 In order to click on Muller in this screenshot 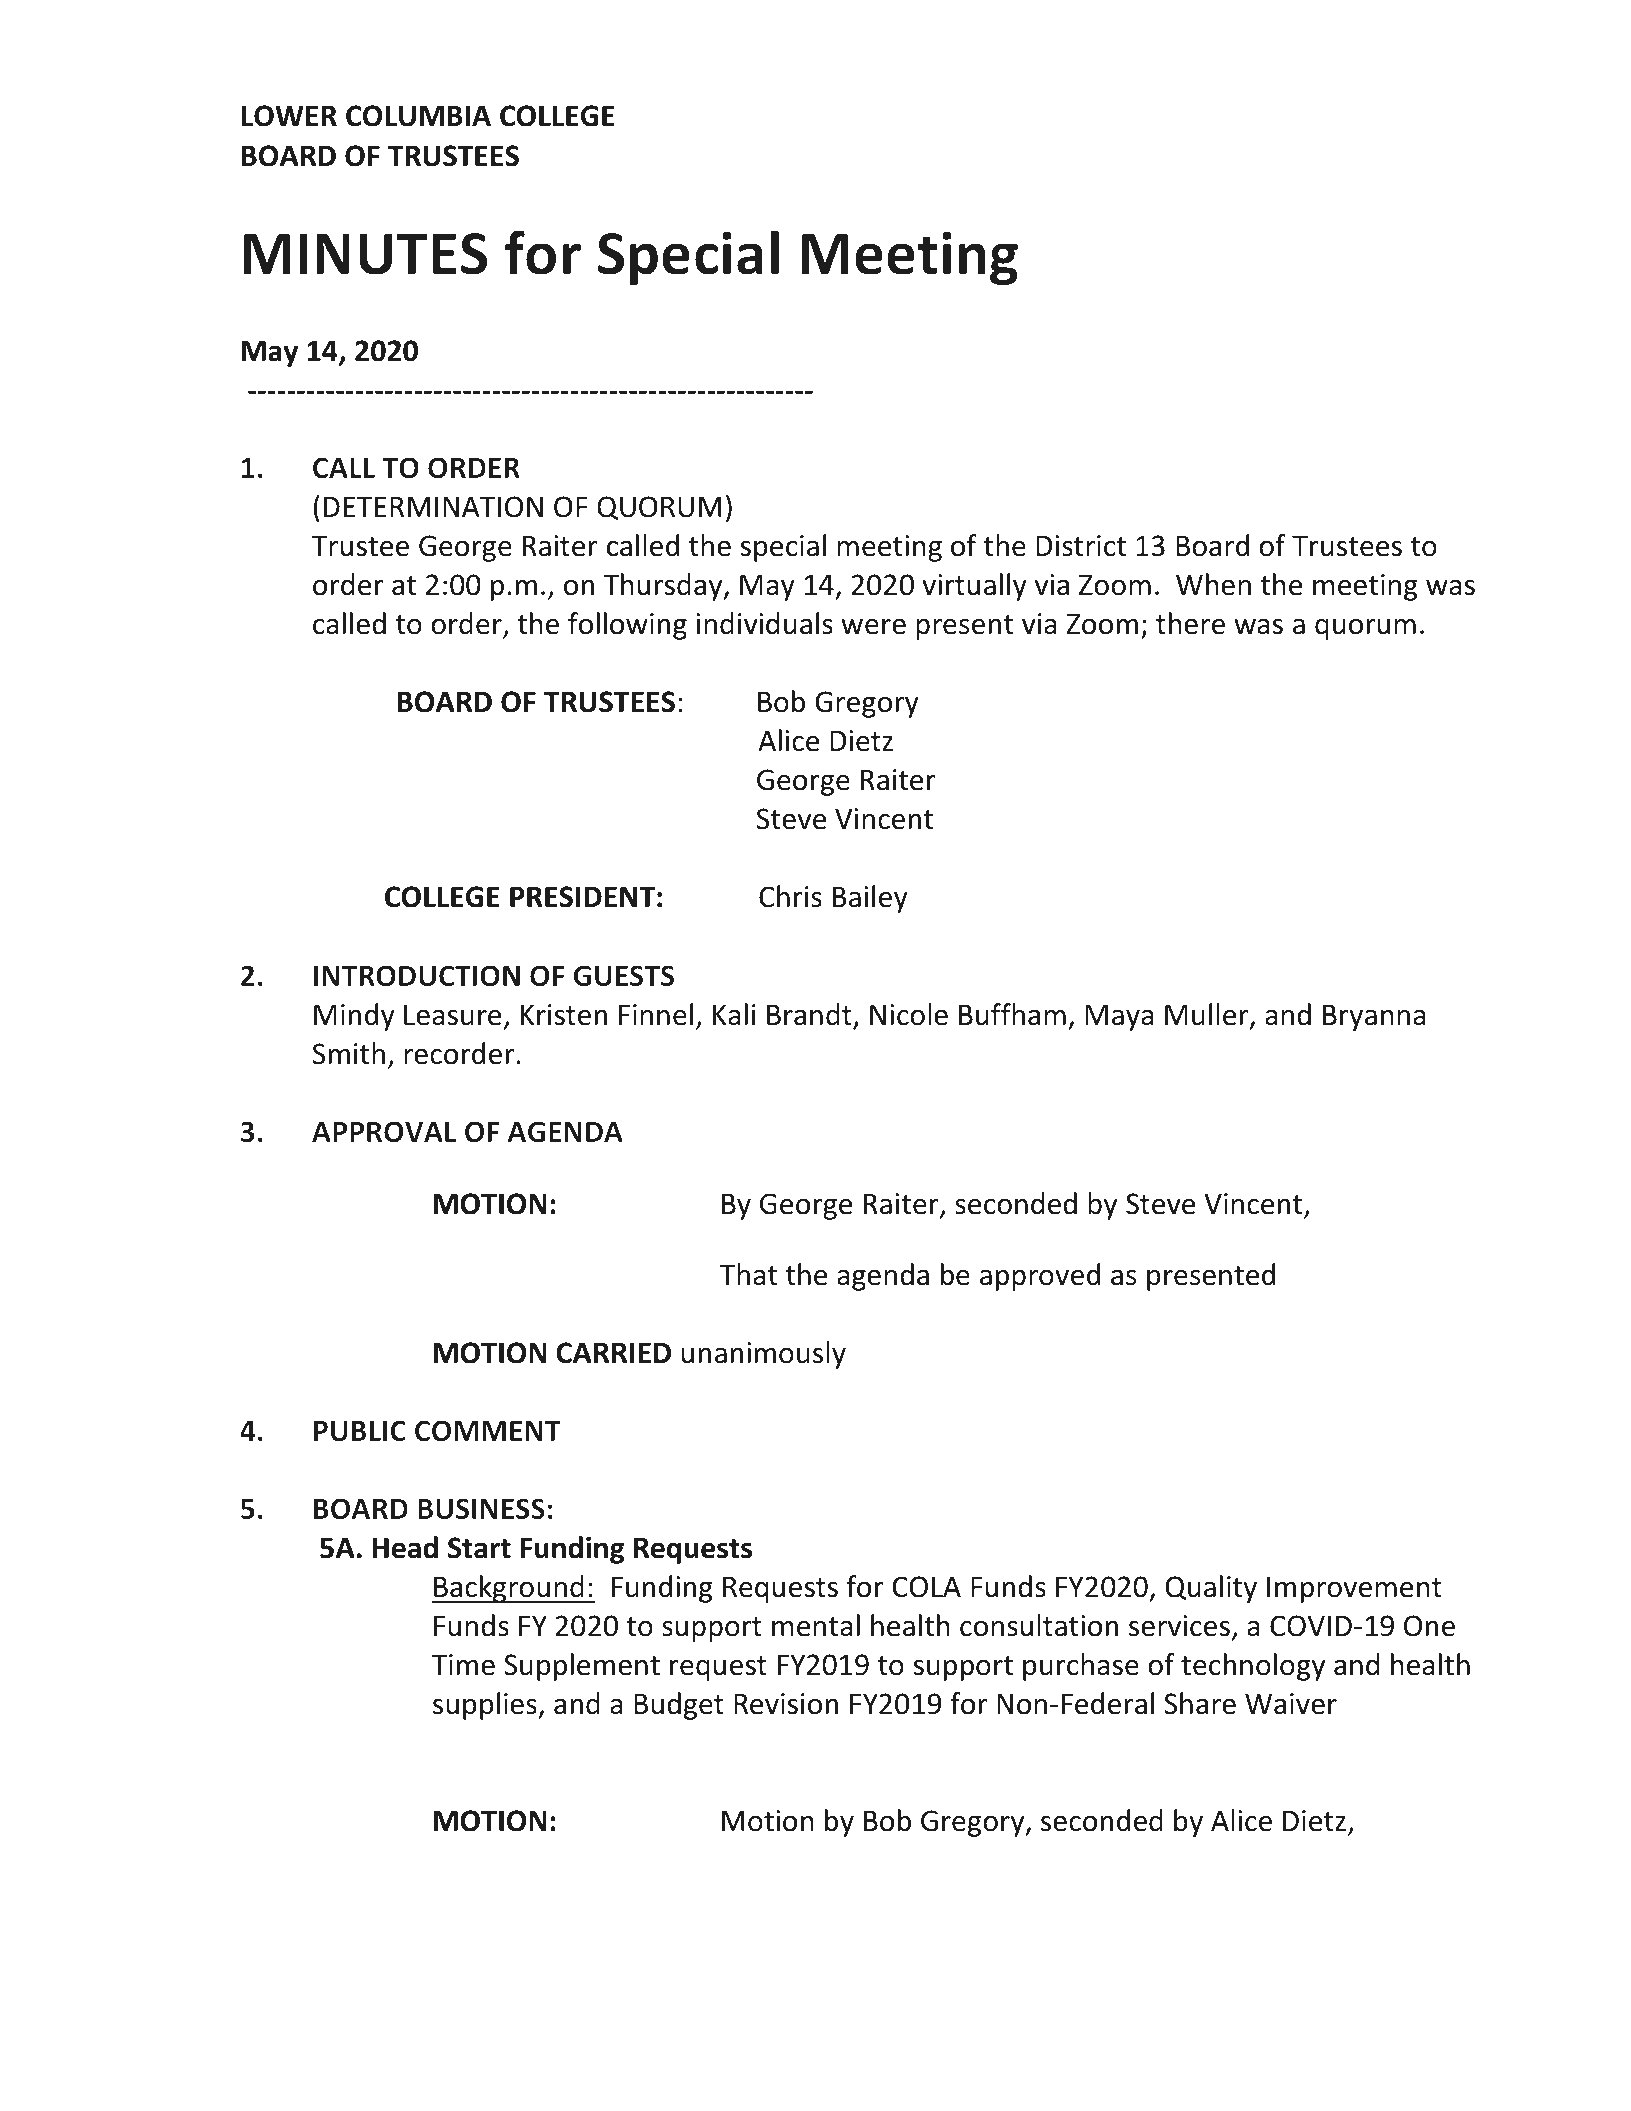, I will do `click(1208, 1015)`.
